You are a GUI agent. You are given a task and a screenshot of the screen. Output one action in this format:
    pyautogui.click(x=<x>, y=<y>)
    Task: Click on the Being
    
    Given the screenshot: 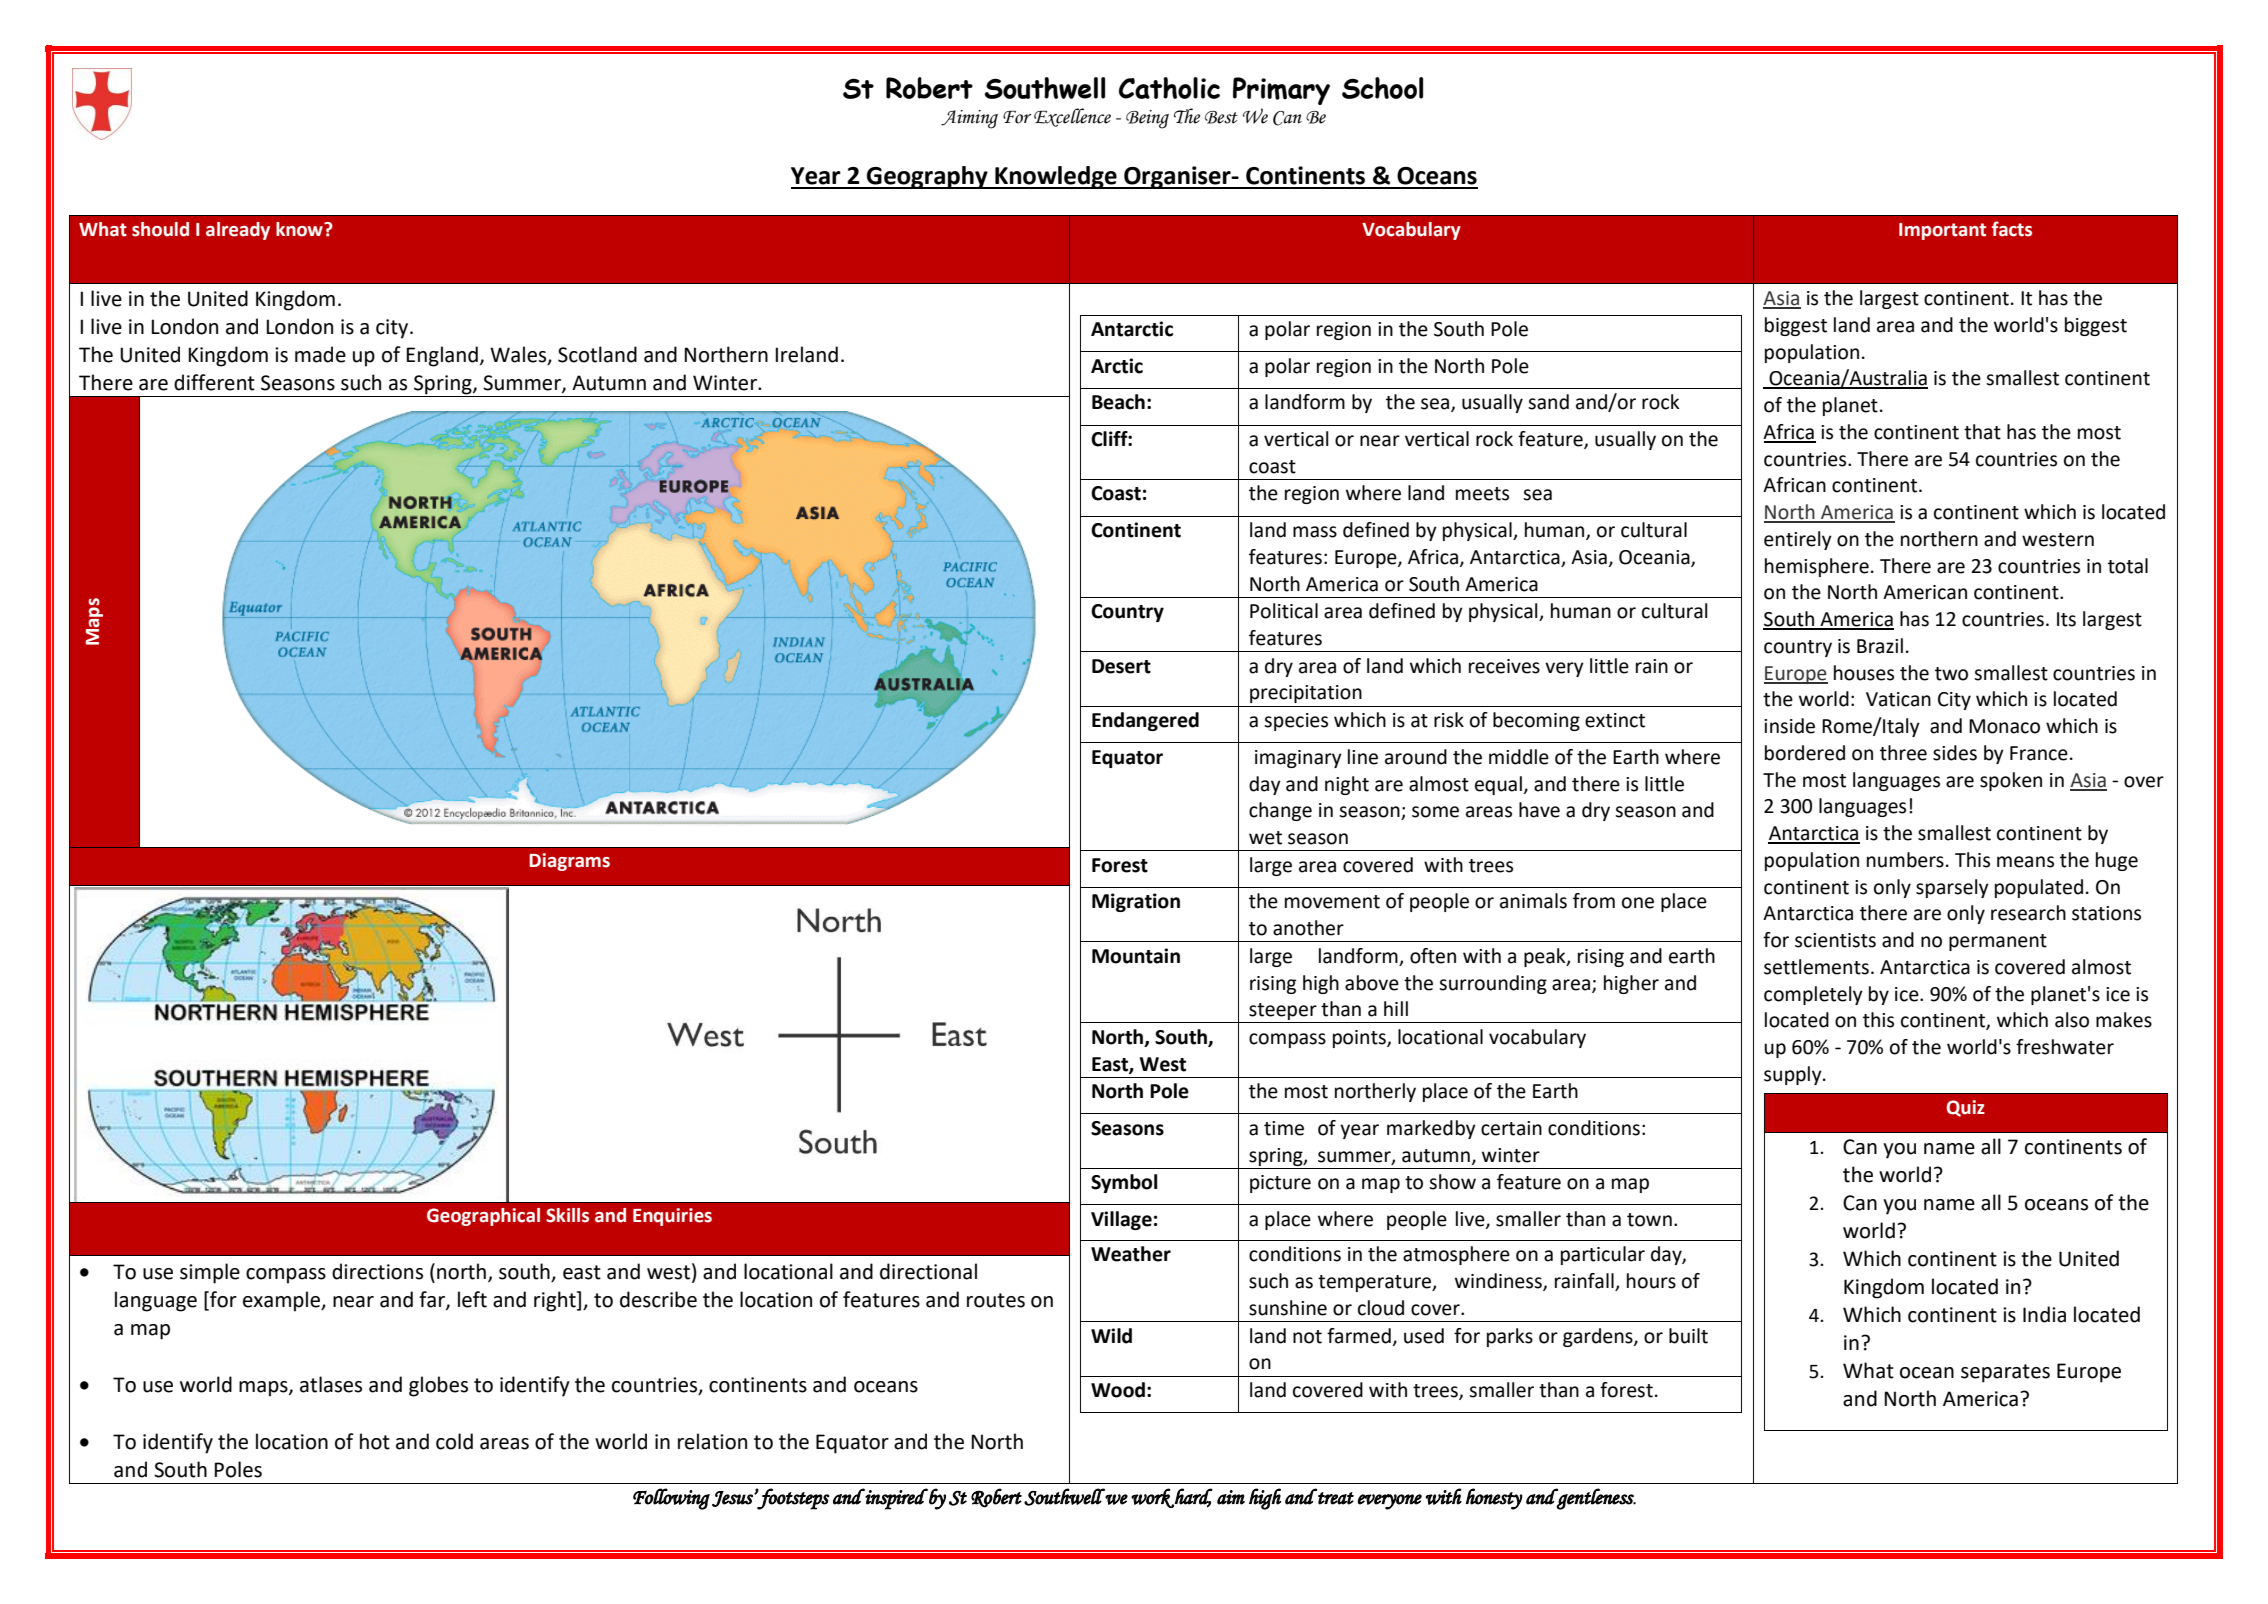 What is the action you would take?
    pyautogui.click(x=1147, y=119)
